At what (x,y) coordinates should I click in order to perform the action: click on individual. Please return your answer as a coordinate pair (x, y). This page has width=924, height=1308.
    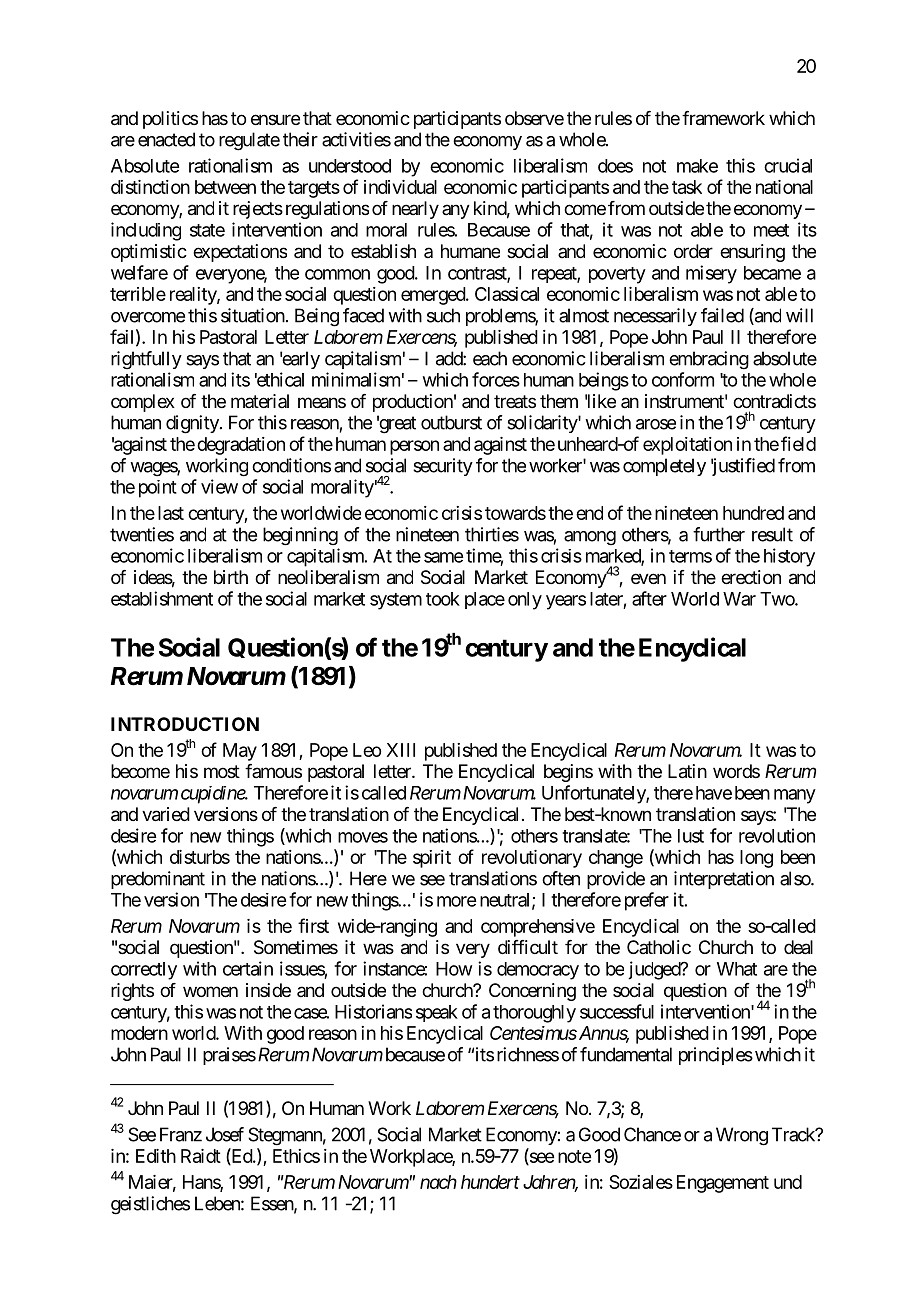
    Looking at the image, I should click on (400, 187).
